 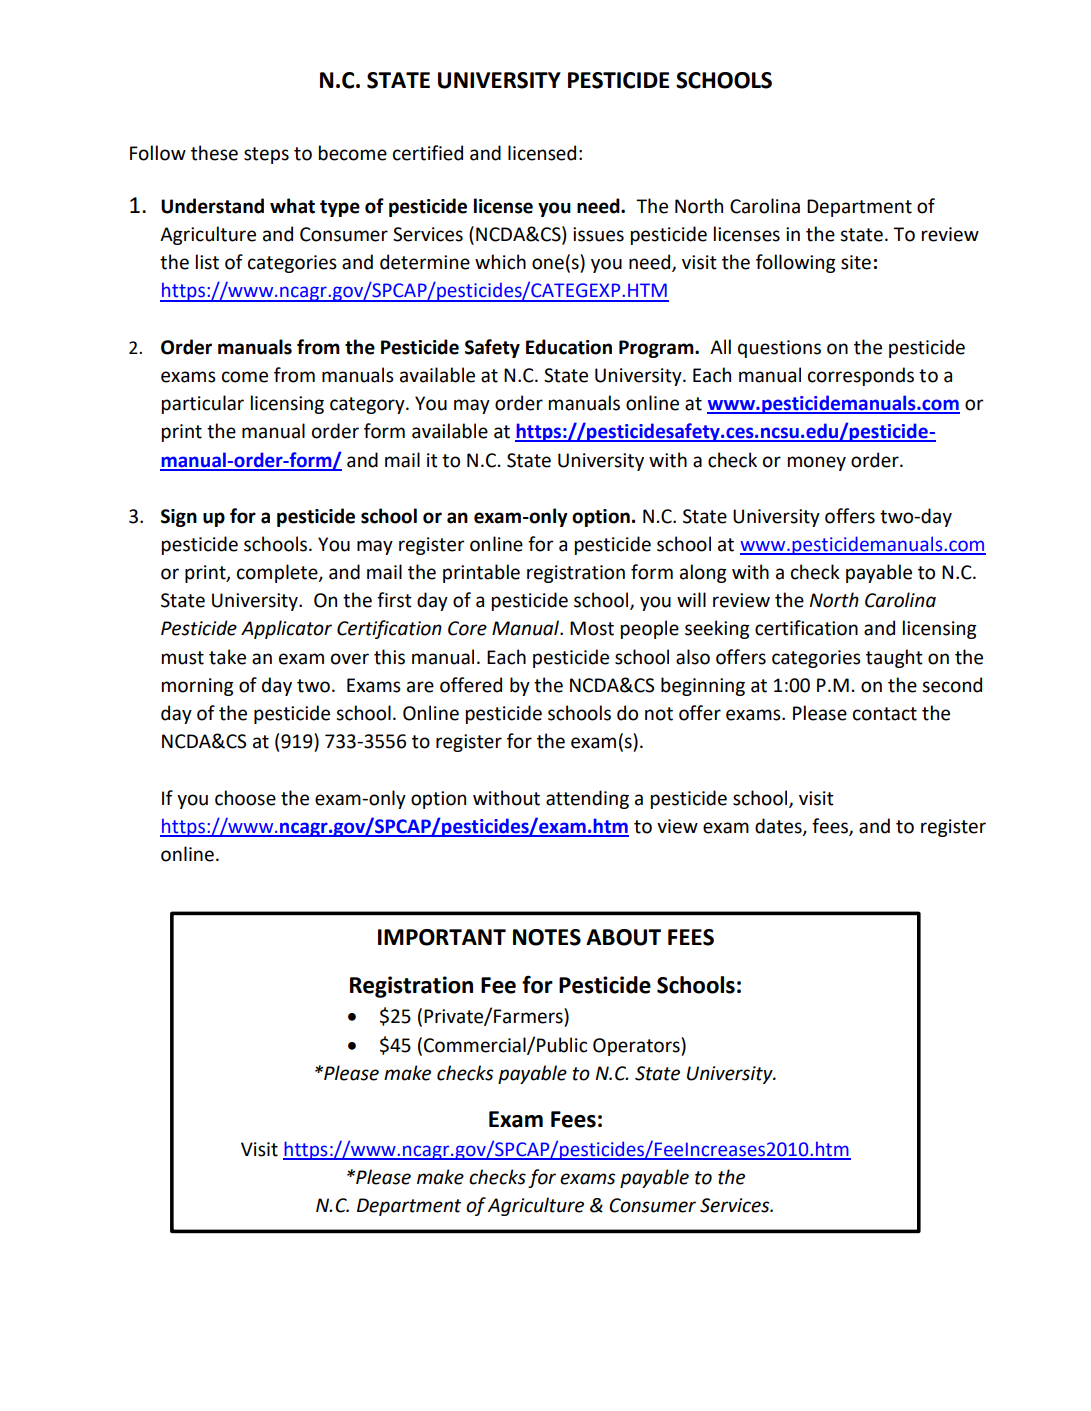 What do you see at coordinates (856, 262) in the screenshot?
I see `site` at bounding box center [856, 262].
